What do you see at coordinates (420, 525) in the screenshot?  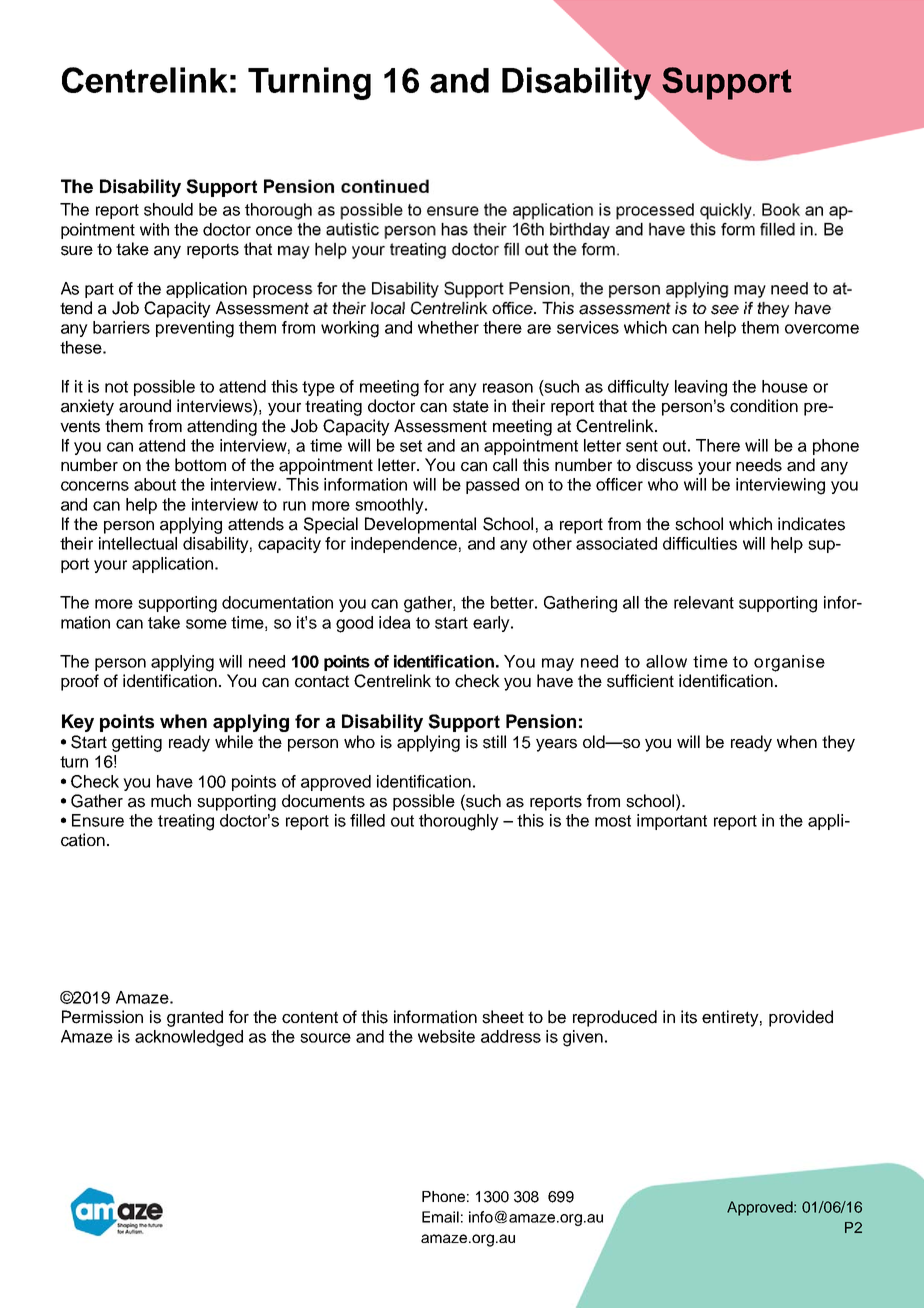 I see `Developmental` at bounding box center [420, 525].
